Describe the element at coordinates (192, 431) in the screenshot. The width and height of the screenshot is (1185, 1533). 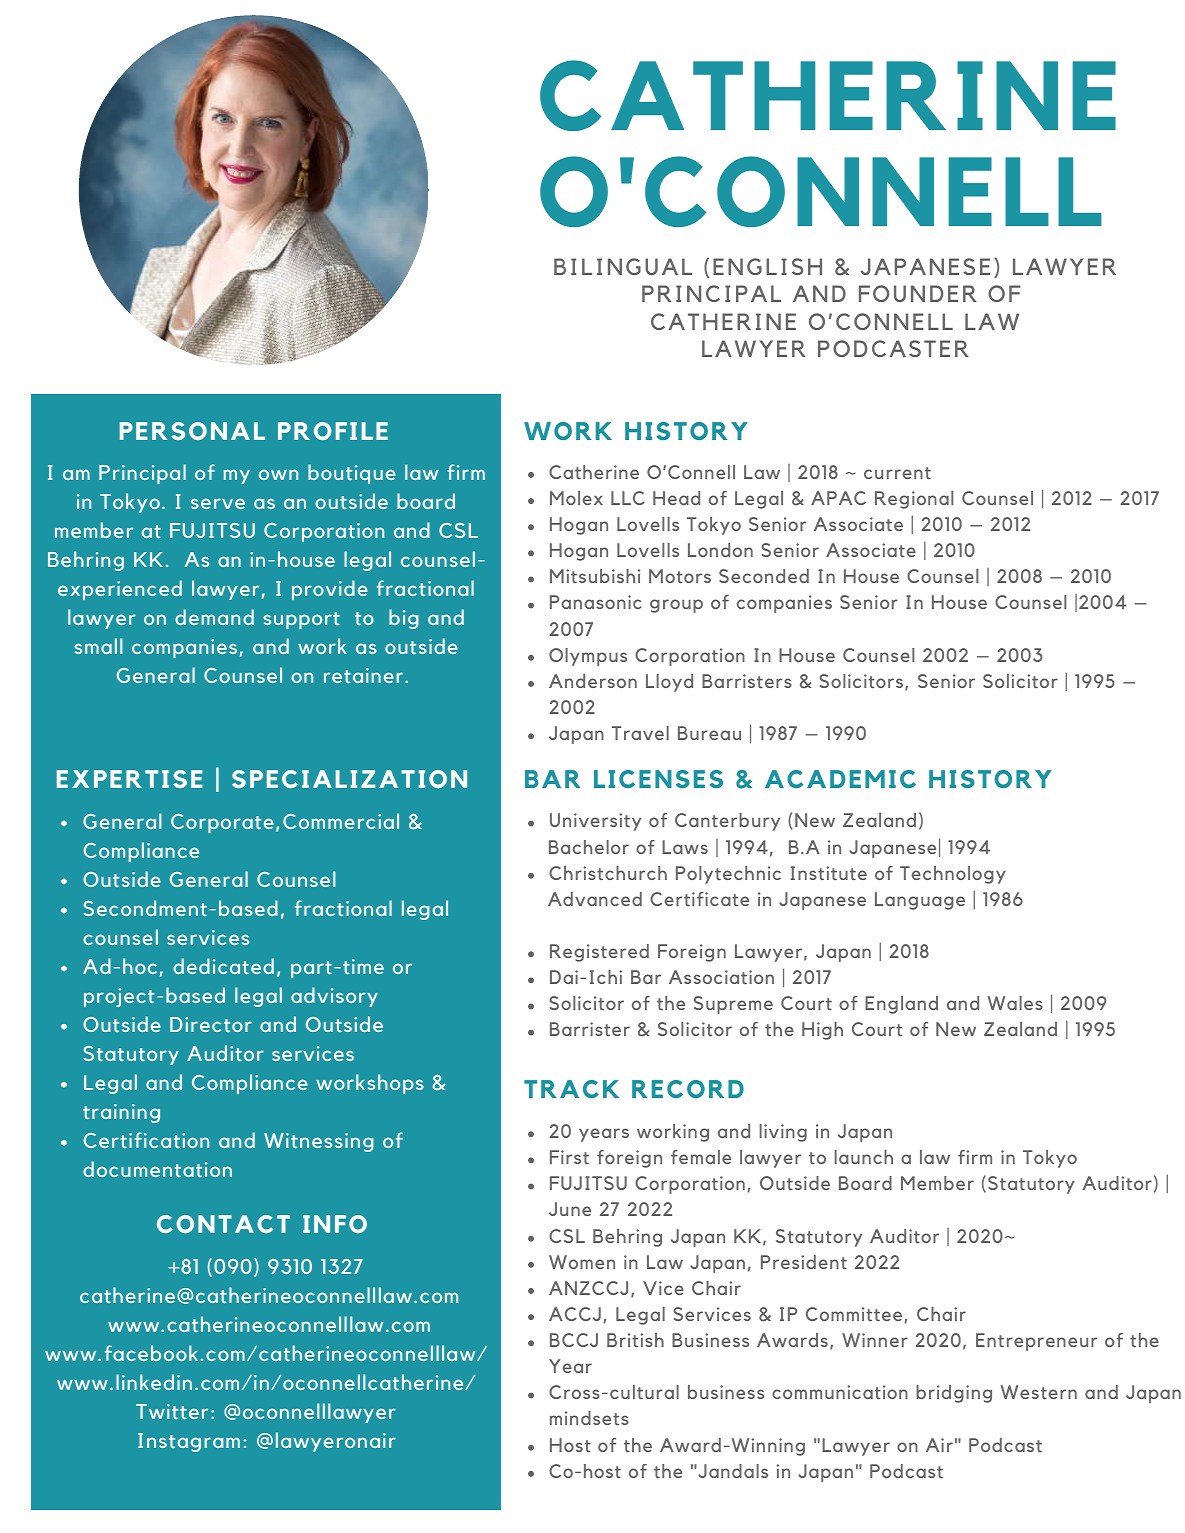
I see `PERSONAL` at that location.
